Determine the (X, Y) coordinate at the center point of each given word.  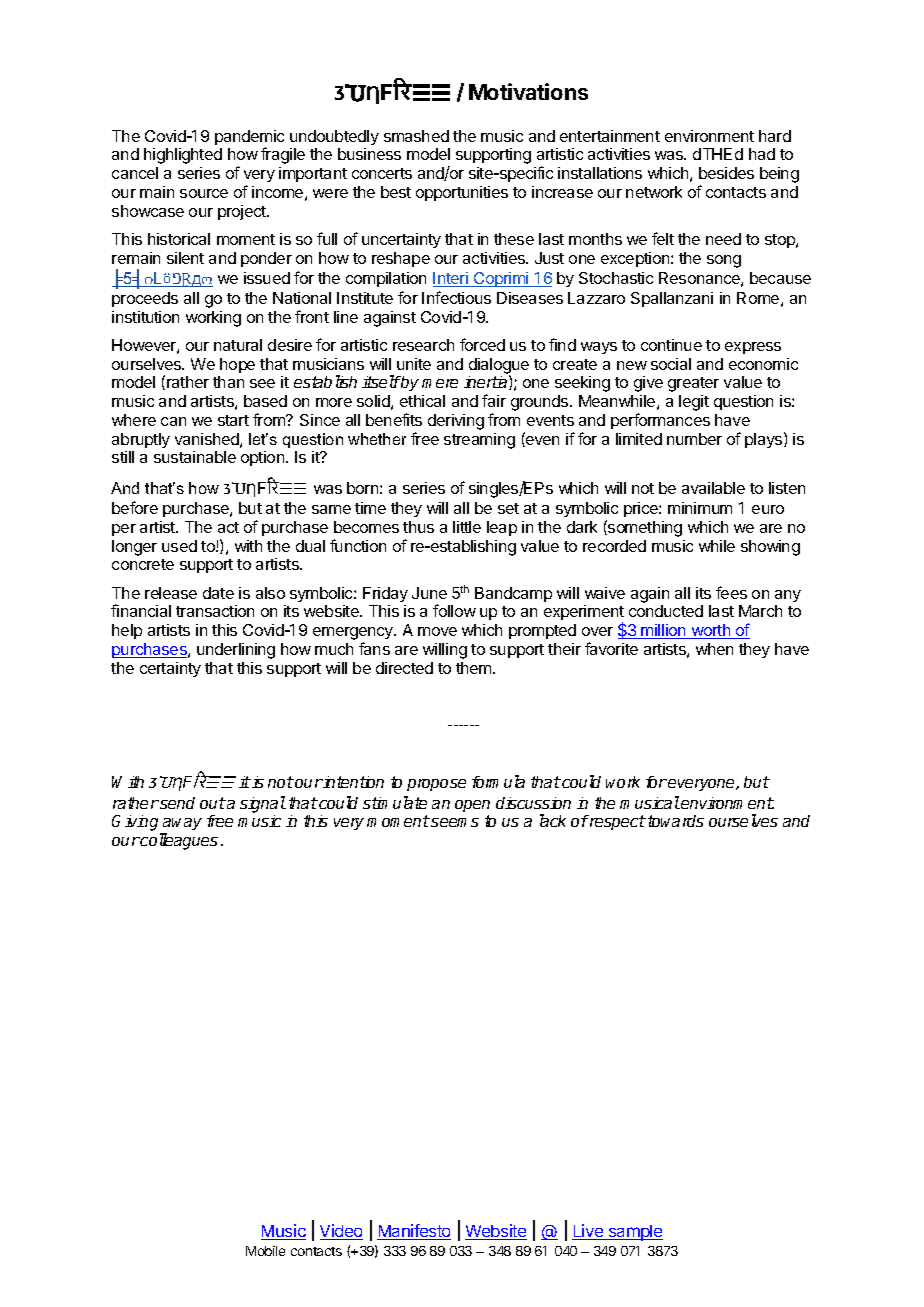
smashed (416, 136)
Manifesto (414, 1232)
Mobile (265, 1251)
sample (634, 1233)
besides (726, 173)
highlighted (183, 156)
